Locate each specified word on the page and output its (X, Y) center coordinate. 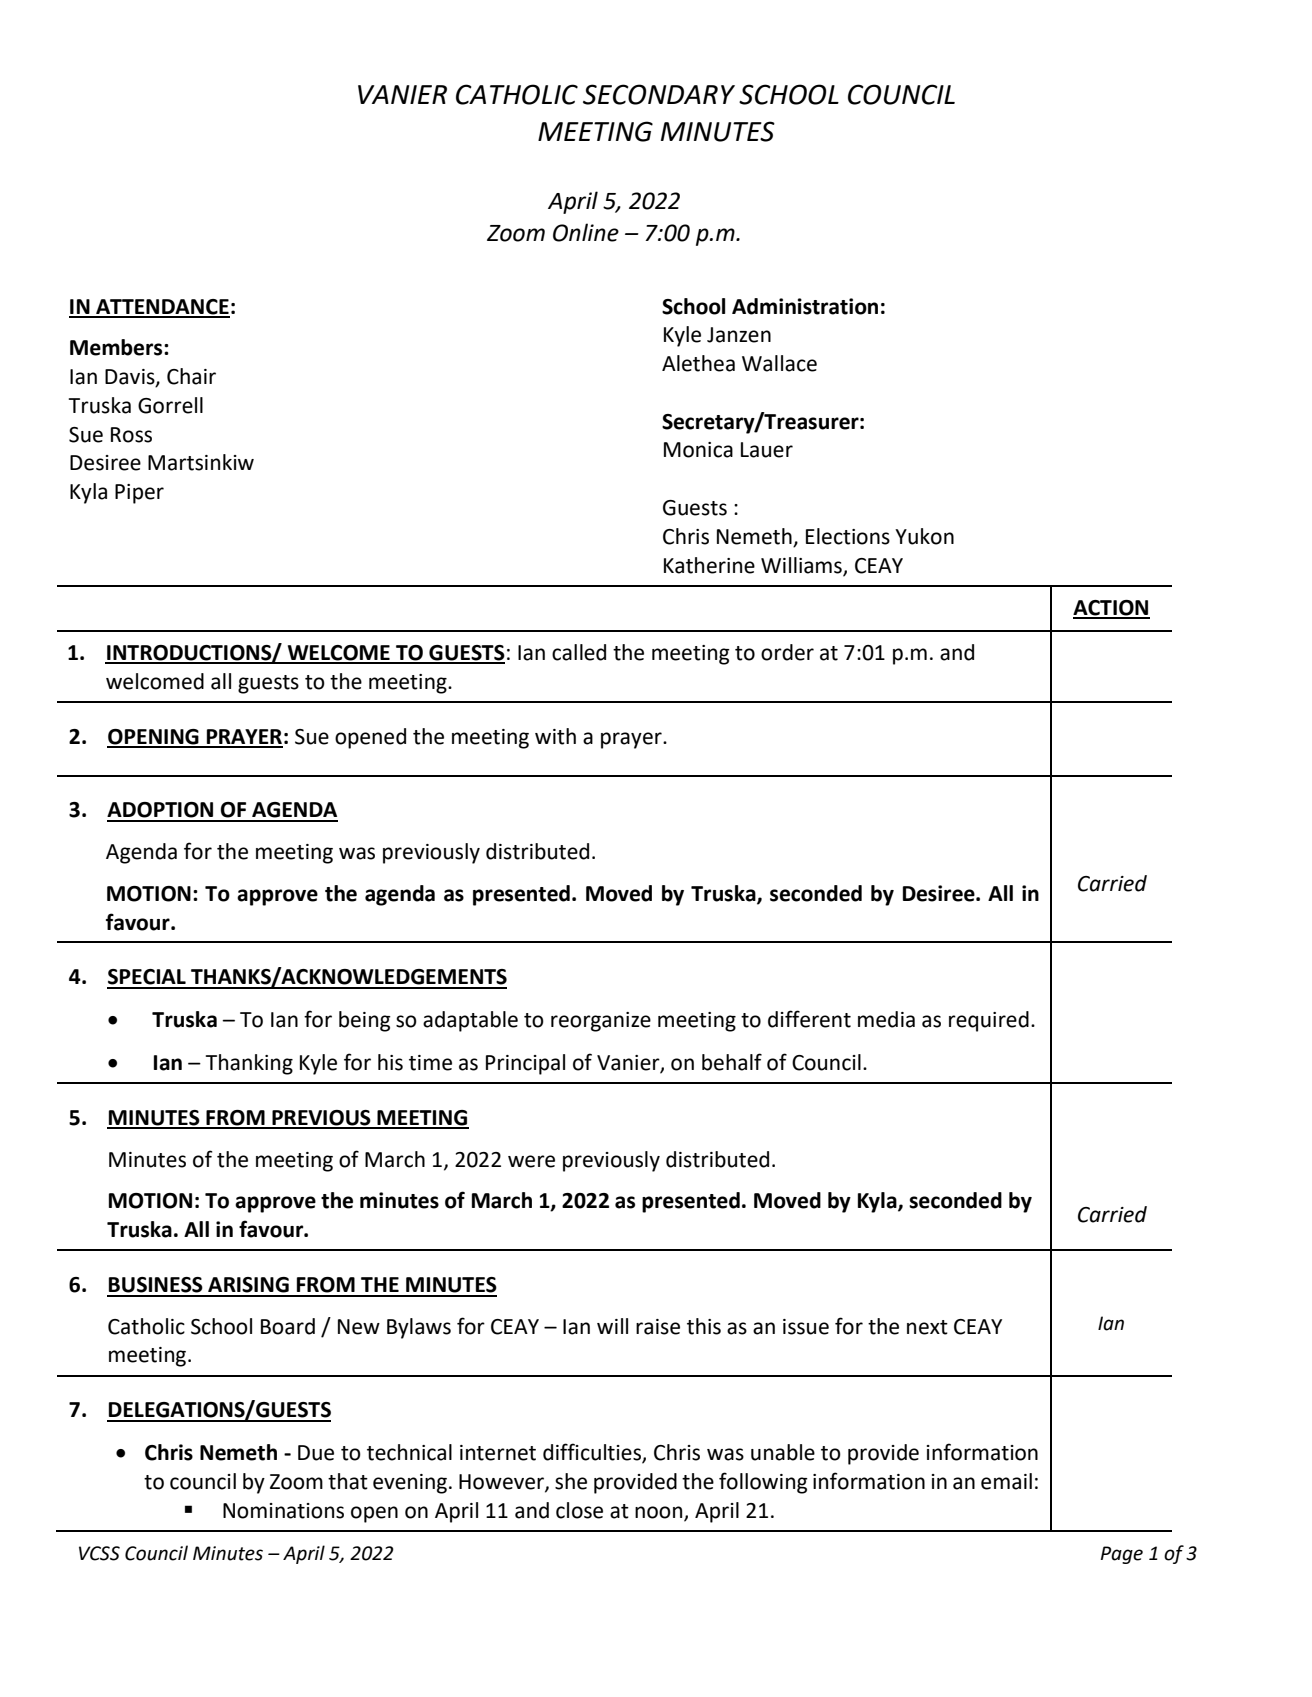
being (365, 1021)
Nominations (283, 1511)
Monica (698, 450)
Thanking (249, 1064)
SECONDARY (659, 94)
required (989, 1021)
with (555, 736)
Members (117, 347)
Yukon (924, 536)
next (927, 1327)
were (531, 1161)
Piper (139, 494)
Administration (805, 306)
